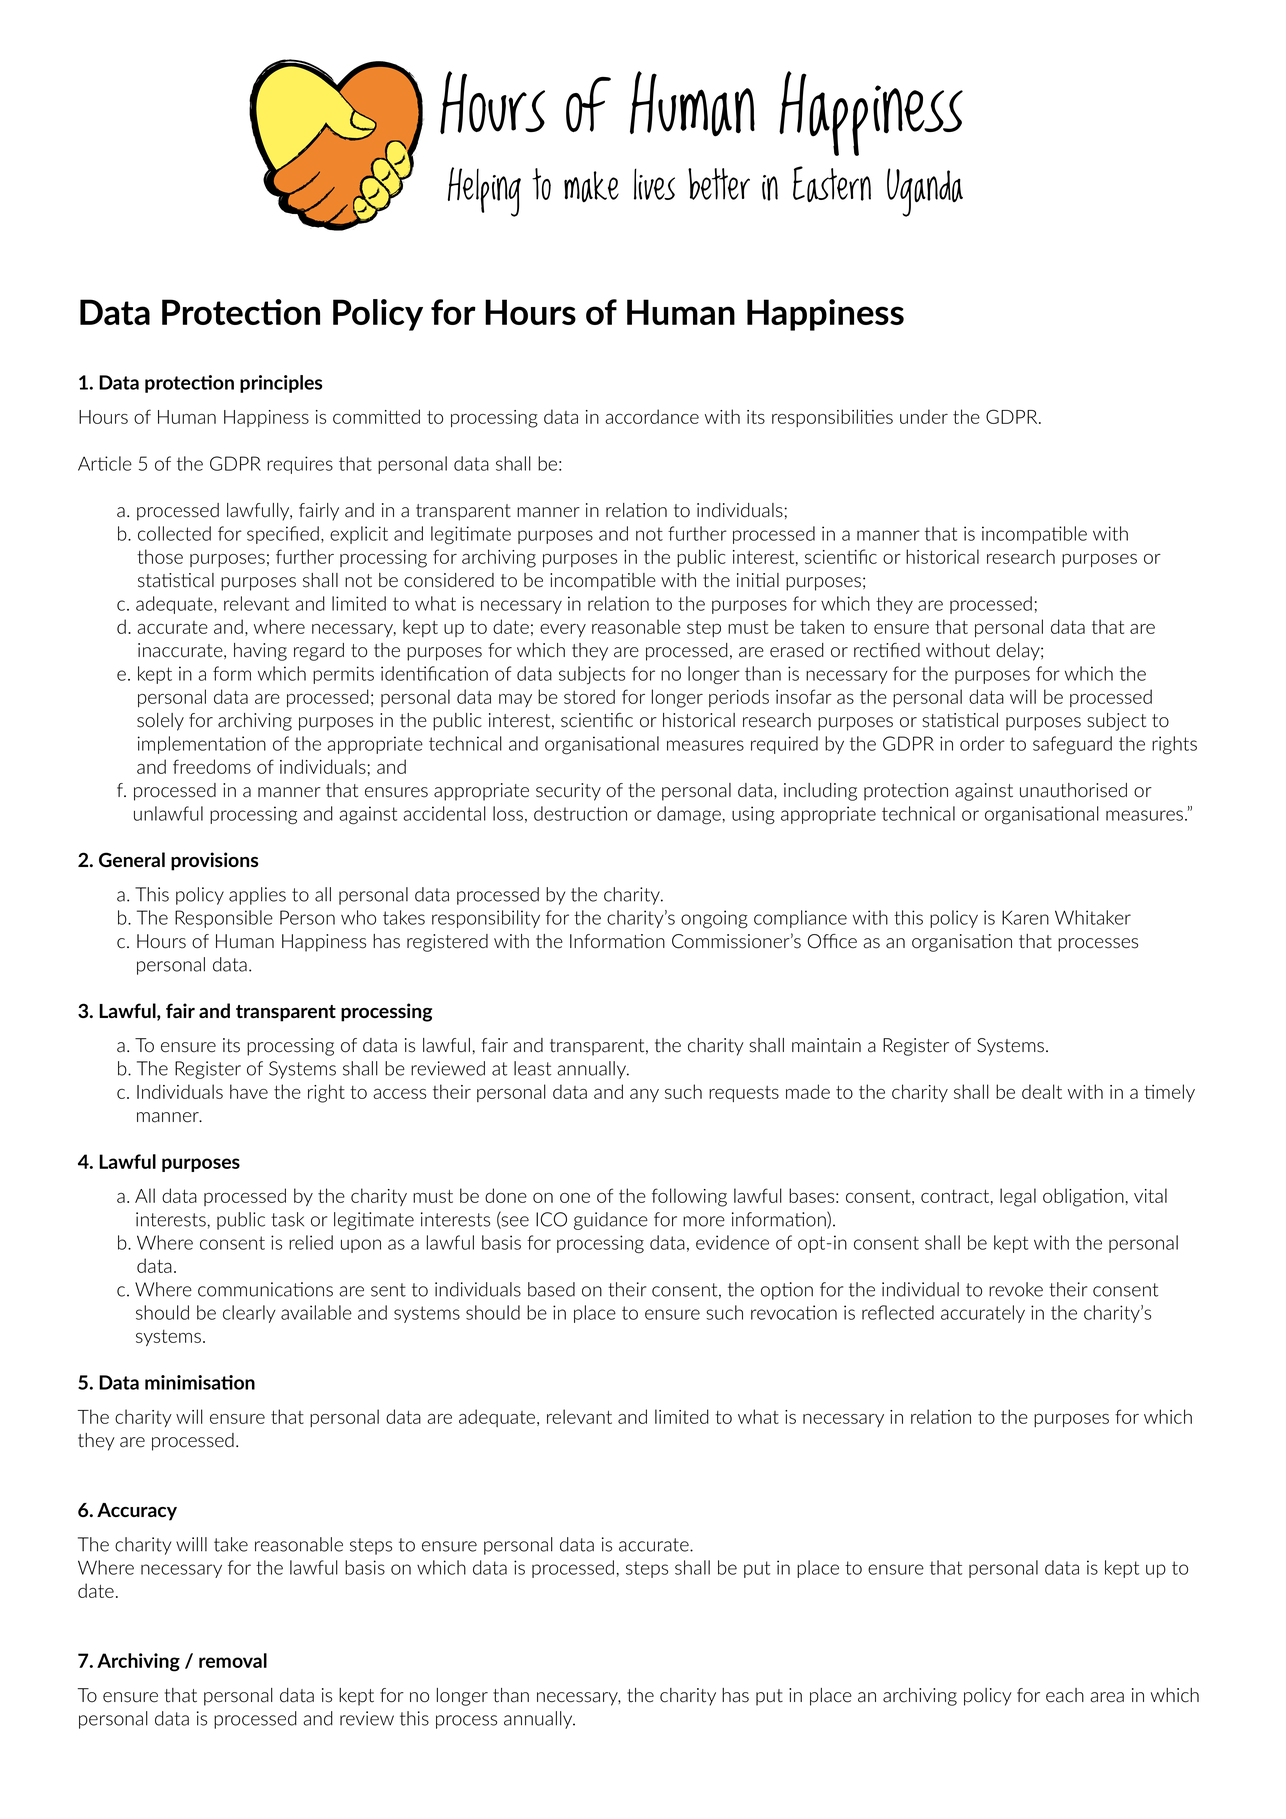  Describe the element at coordinates (654, 184) in the image. I see `lives` at that location.
